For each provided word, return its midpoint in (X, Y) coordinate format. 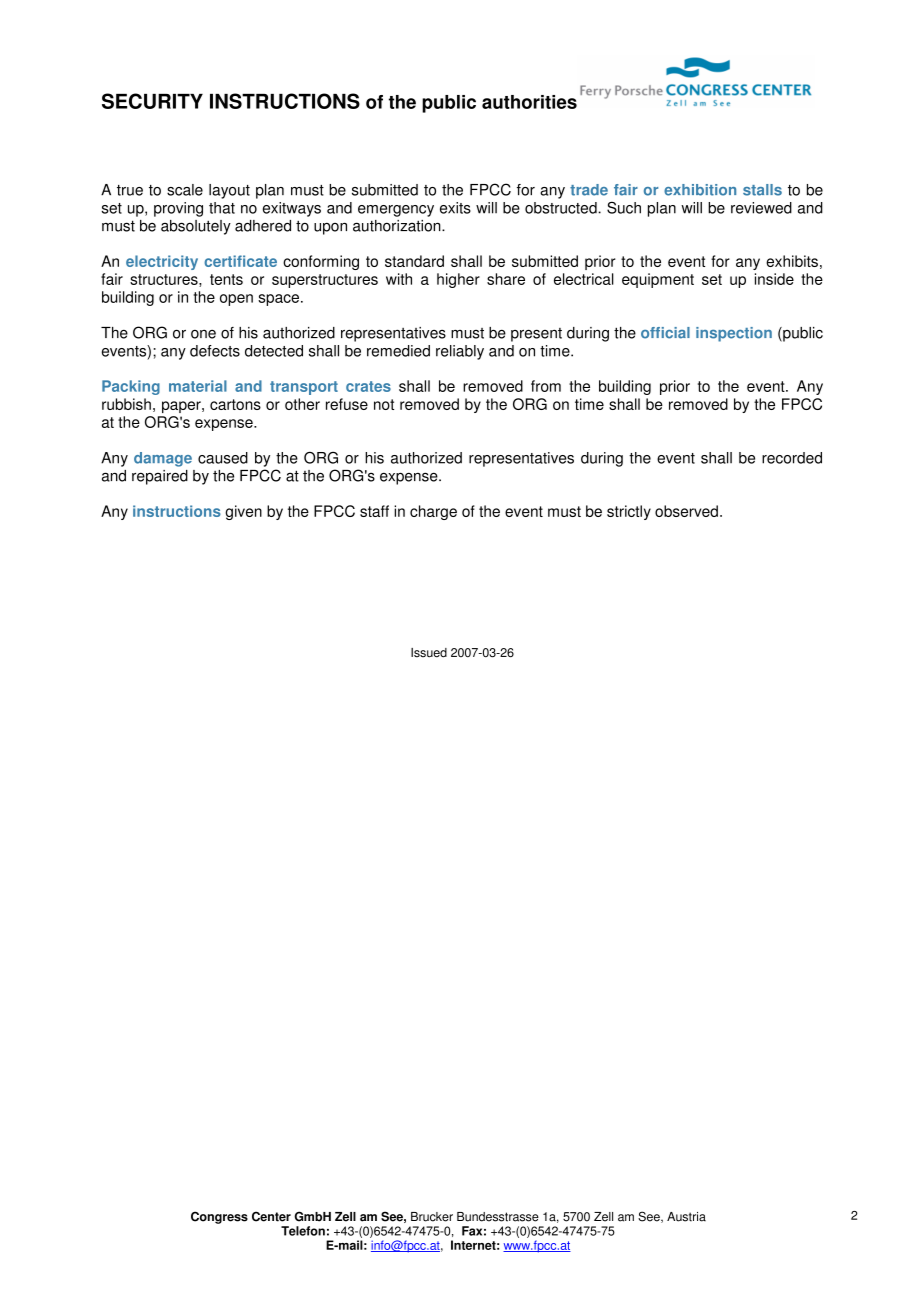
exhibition (700, 190)
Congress (219, 1217)
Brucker (432, 1217)
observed (686, 511)
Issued (429, 653)
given (243, 512)
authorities (529, 102)
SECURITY (152, 101)
